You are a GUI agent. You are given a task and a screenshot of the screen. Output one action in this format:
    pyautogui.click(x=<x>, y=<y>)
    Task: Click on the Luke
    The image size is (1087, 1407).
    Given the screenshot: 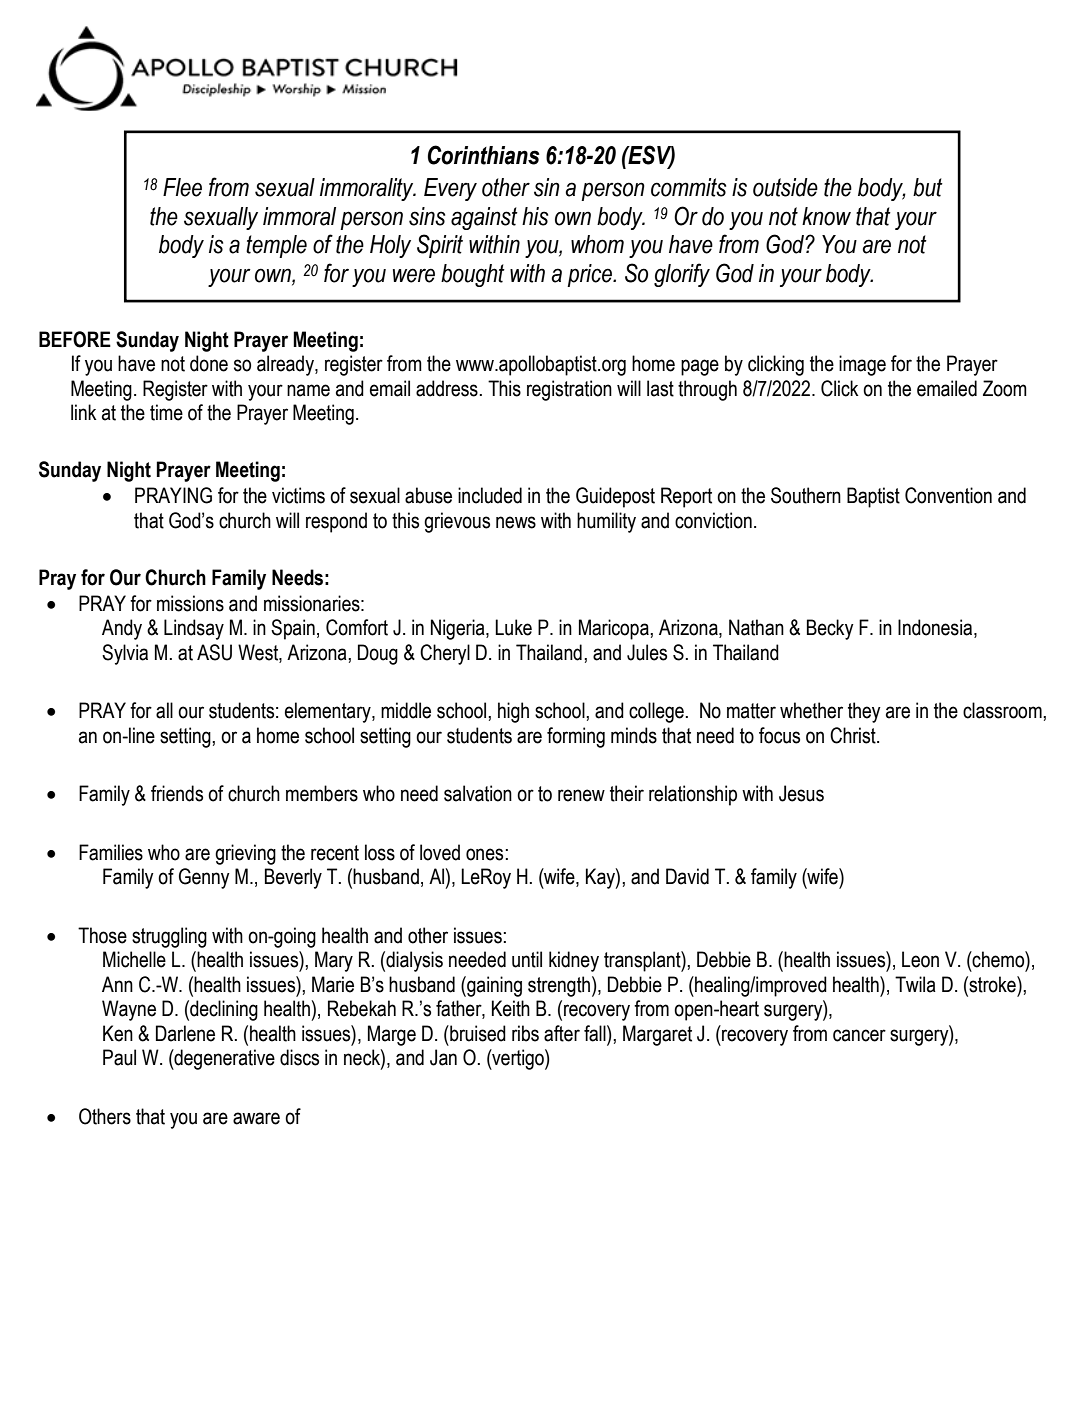 What is the action you would take?
    pyautogui.click(x=513, y=627)
